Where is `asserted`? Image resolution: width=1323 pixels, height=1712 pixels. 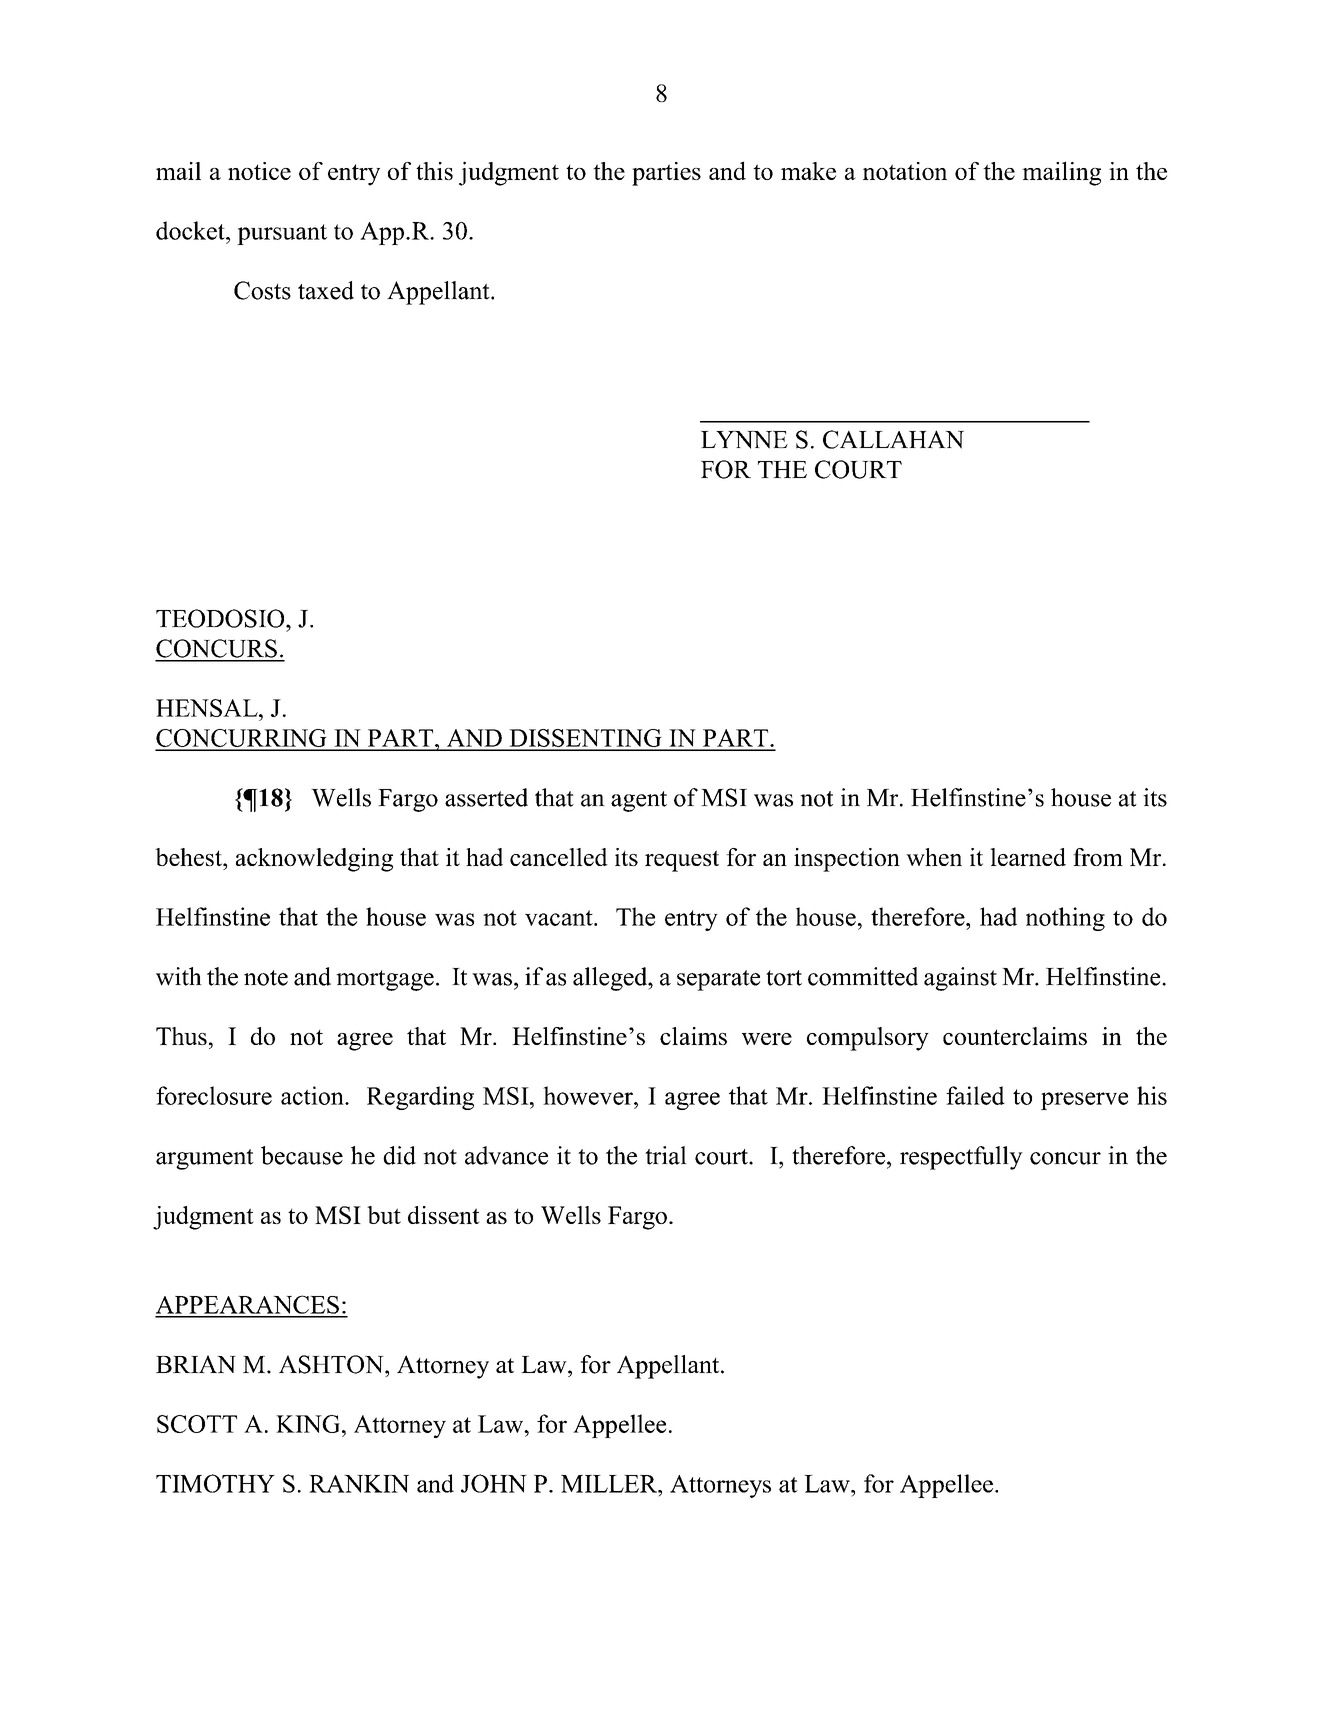 asserted is located at coordinates (486, 797).
